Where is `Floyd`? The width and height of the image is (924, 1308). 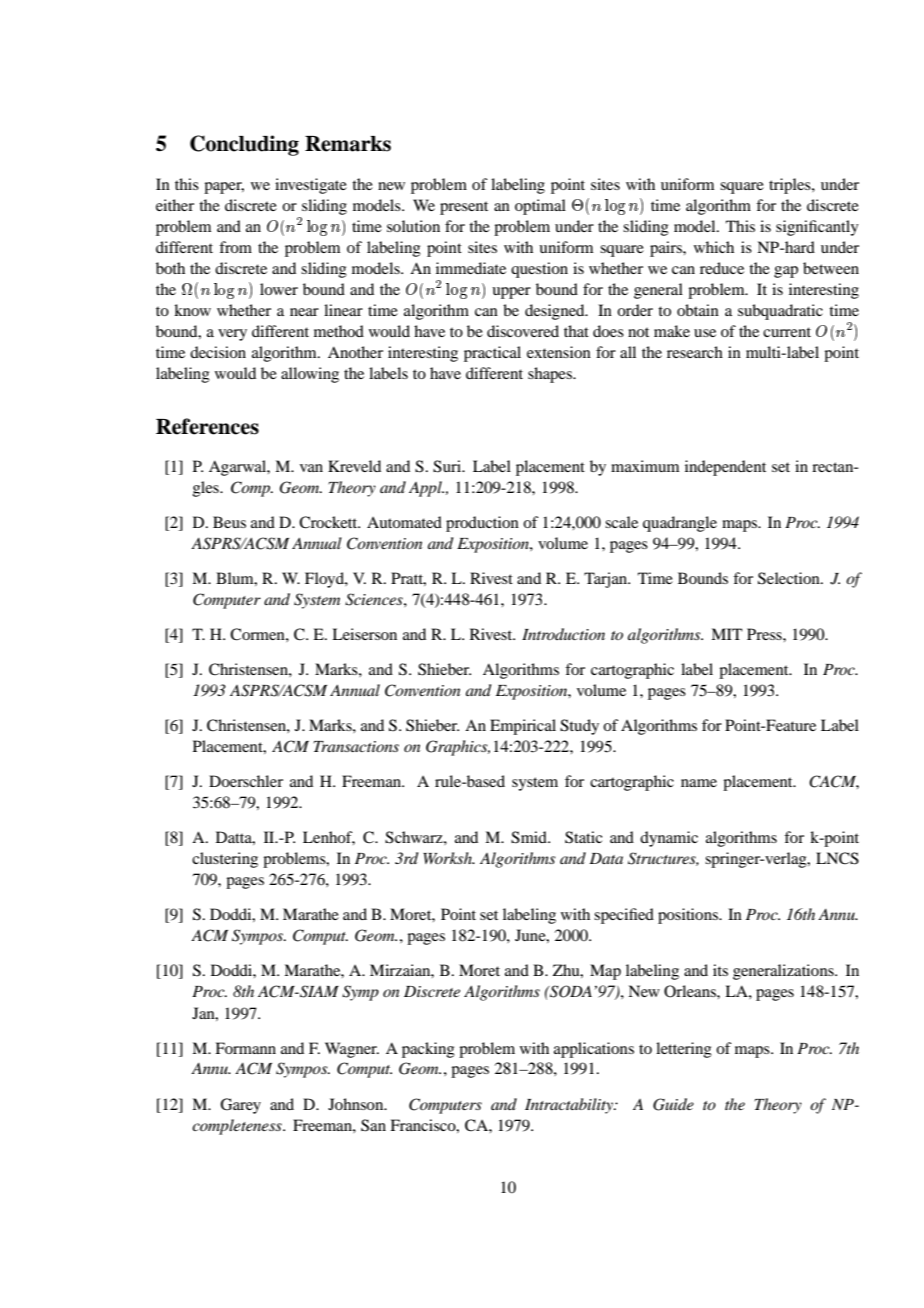
Floyd is located at coordinates (325, 580).
